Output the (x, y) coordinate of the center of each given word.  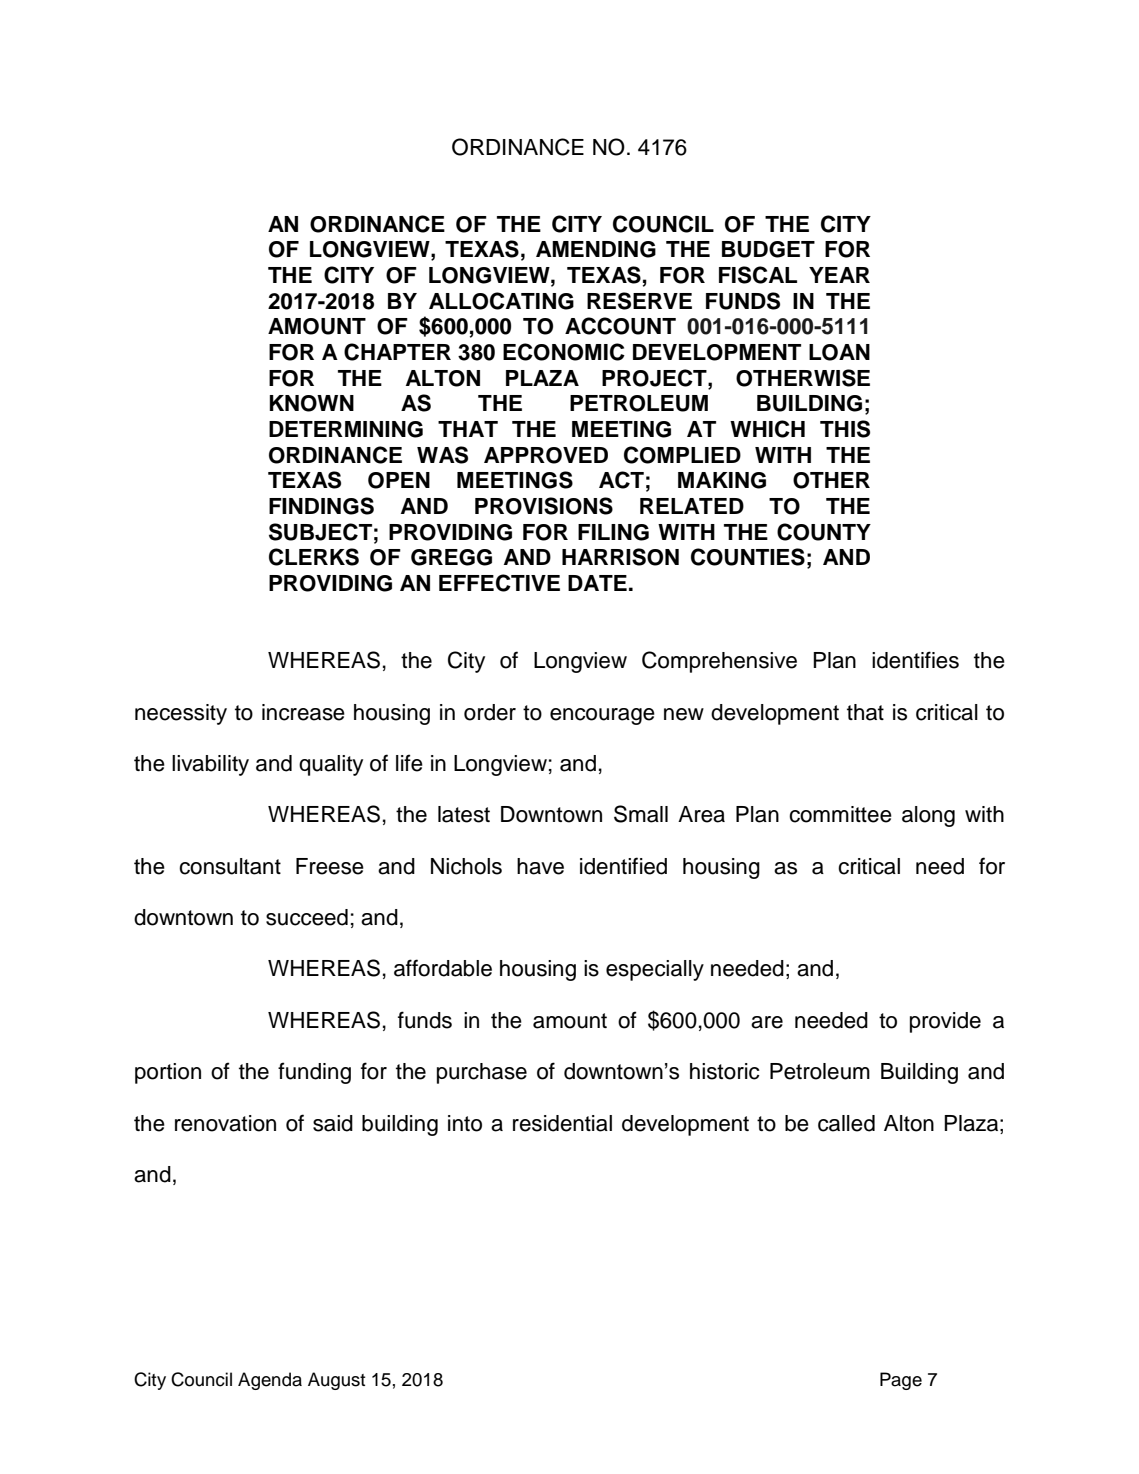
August (336, 1381)
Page (901, 1381)
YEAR (839, 275)
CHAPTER (397, 352)
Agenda (270, 1381)
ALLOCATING (501, 301)
